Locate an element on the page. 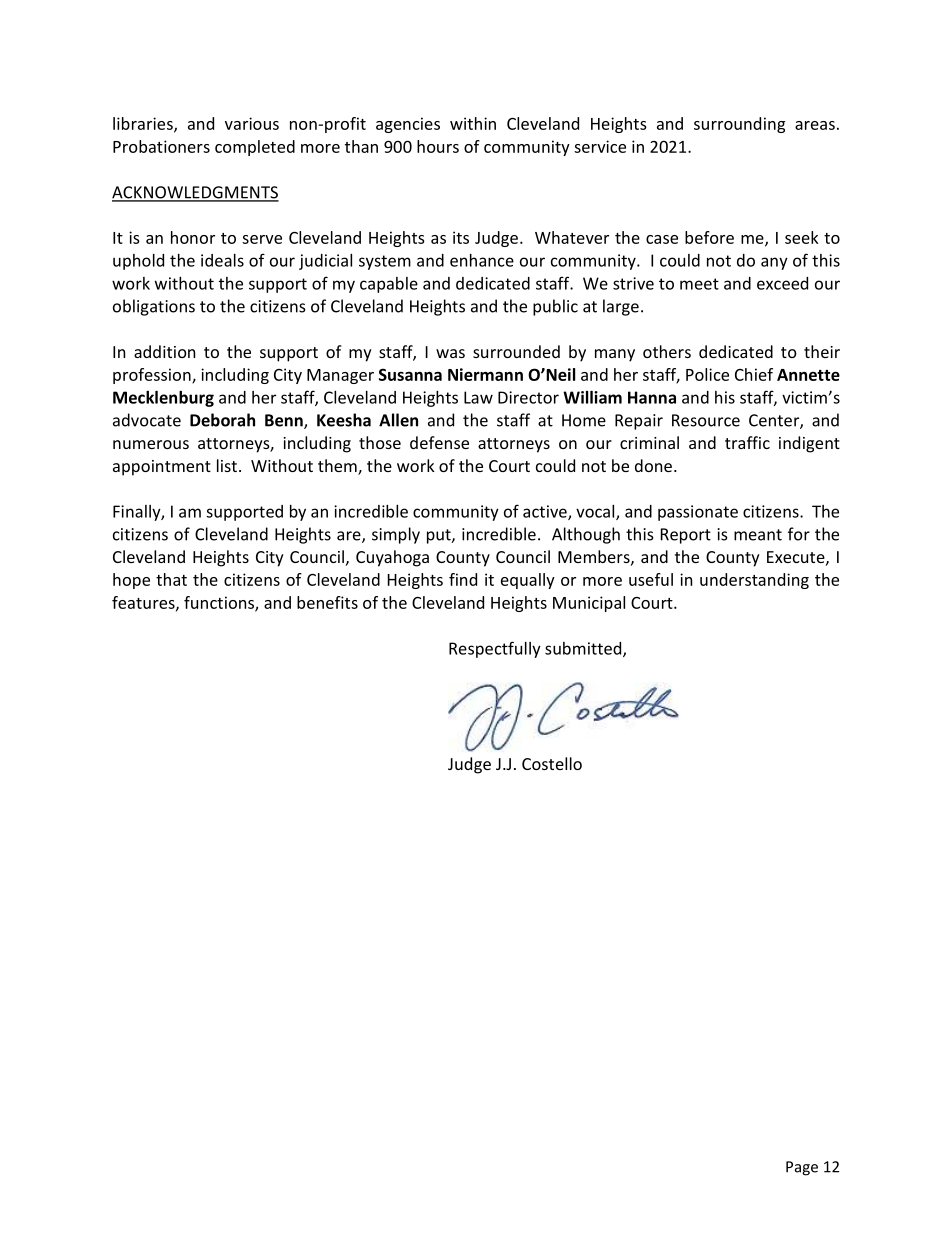 This page has height=1233, width=952. understanding is located at coordinates (754, 581).
